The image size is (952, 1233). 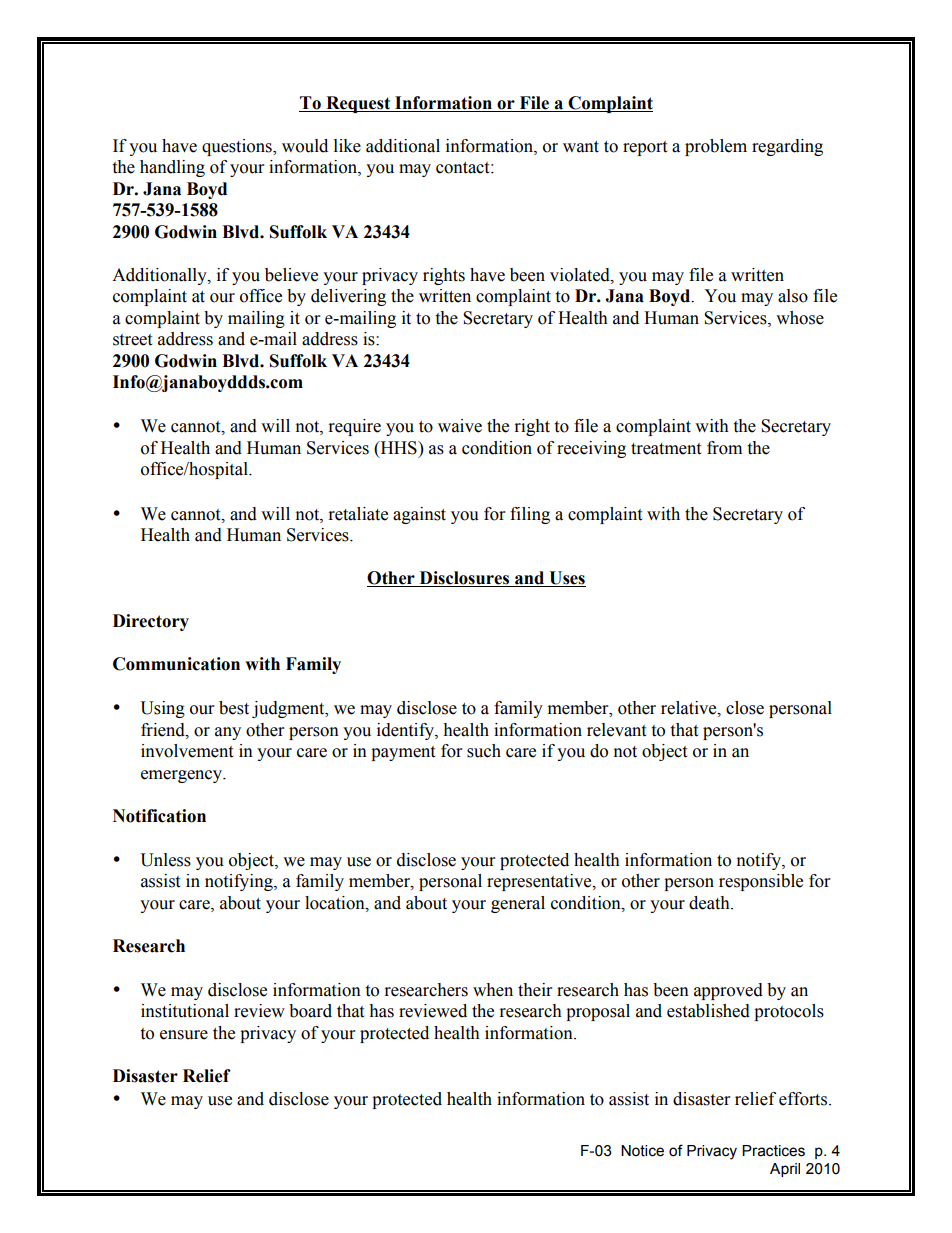 I want to click on problem, so click(x=716, y=147).
